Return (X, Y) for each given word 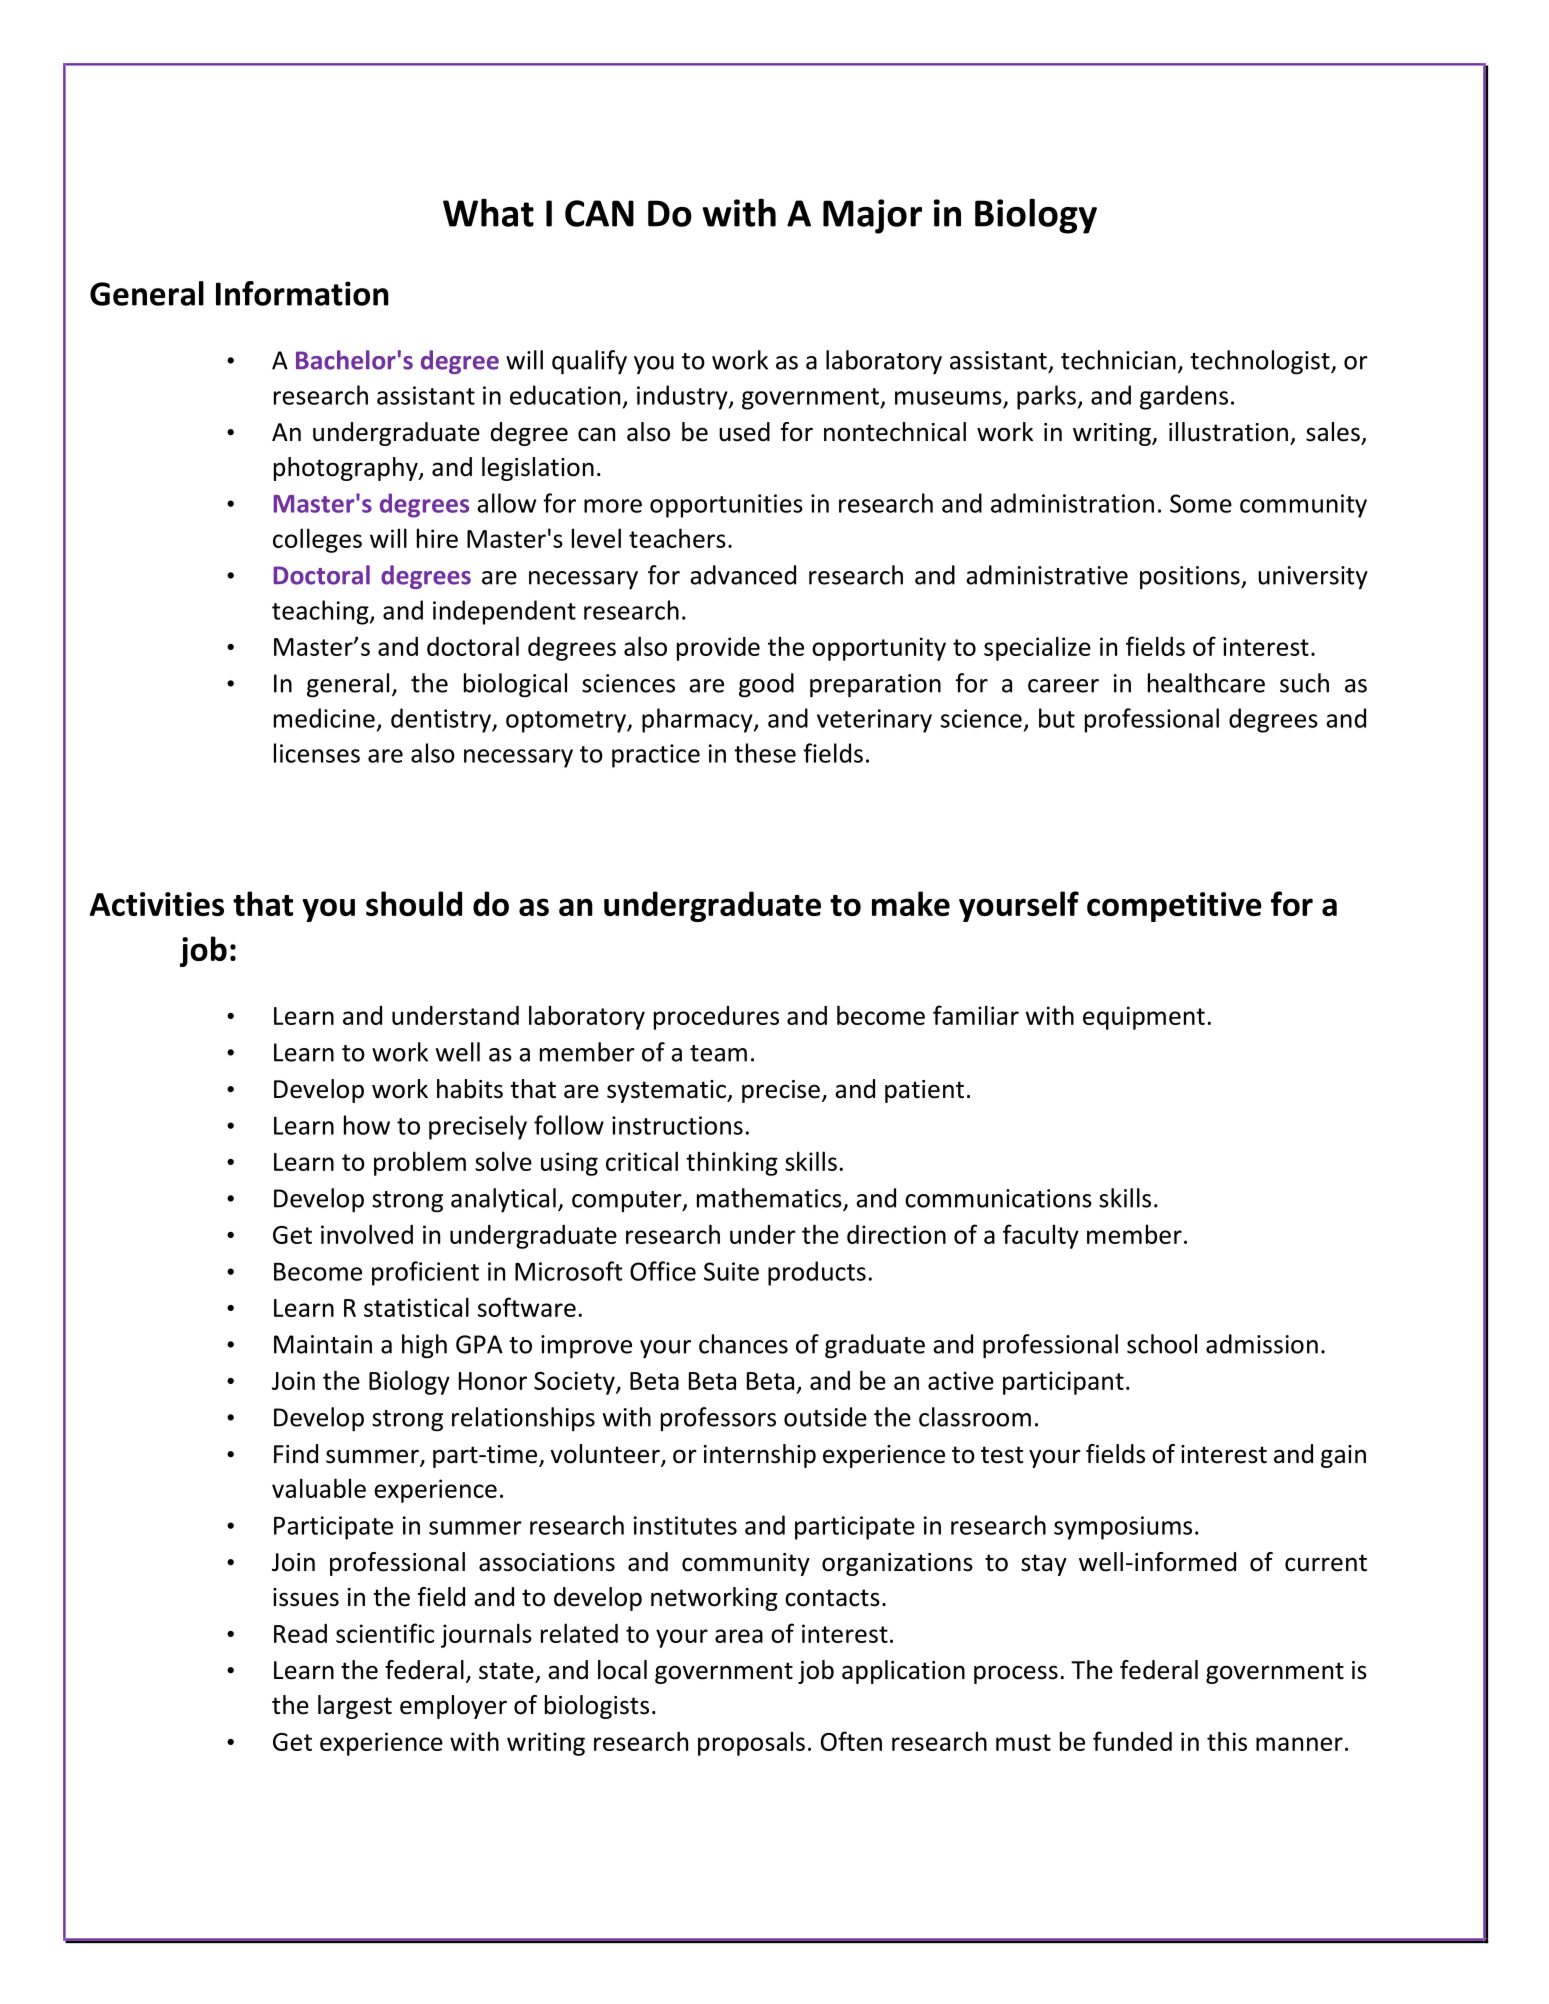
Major (872, 216)
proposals (751, 1743)
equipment (1144, 1018)
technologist (1261, 362)
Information (302, 293)
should (414, 903)
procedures (716, 1018)
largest (355, 1707)
